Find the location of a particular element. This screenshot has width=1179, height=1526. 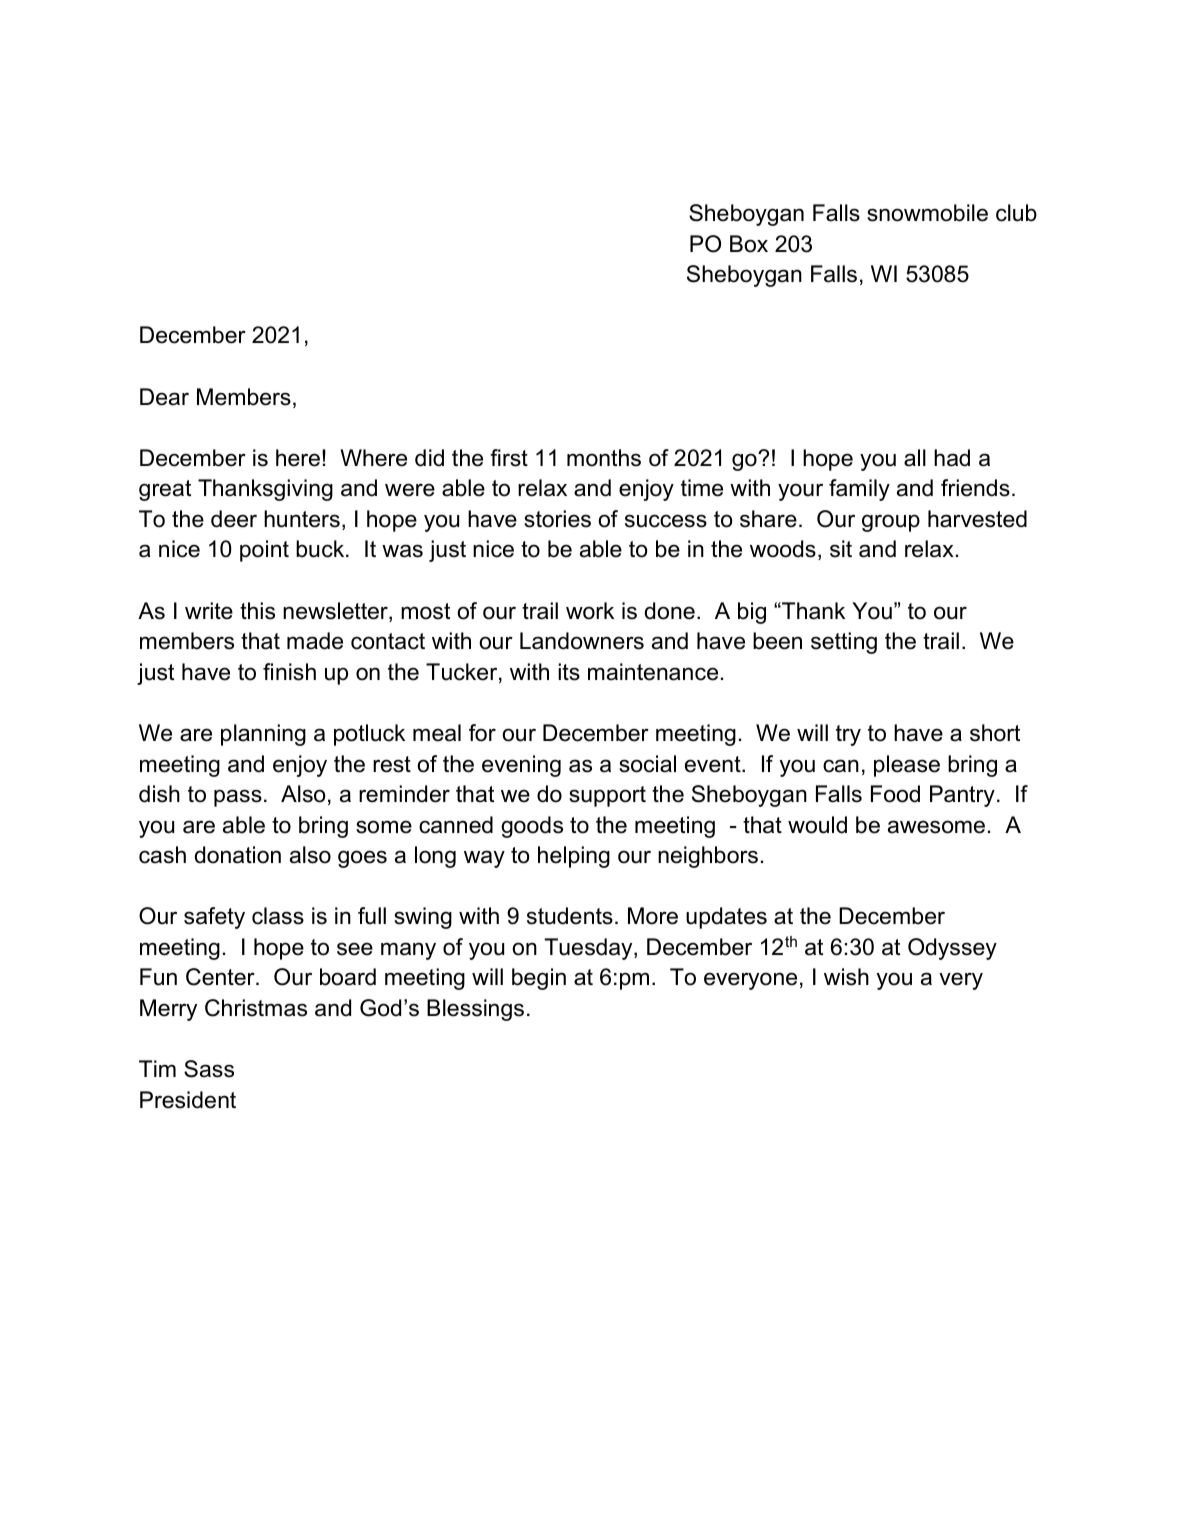

pass is located at coordinates (238, 798).
